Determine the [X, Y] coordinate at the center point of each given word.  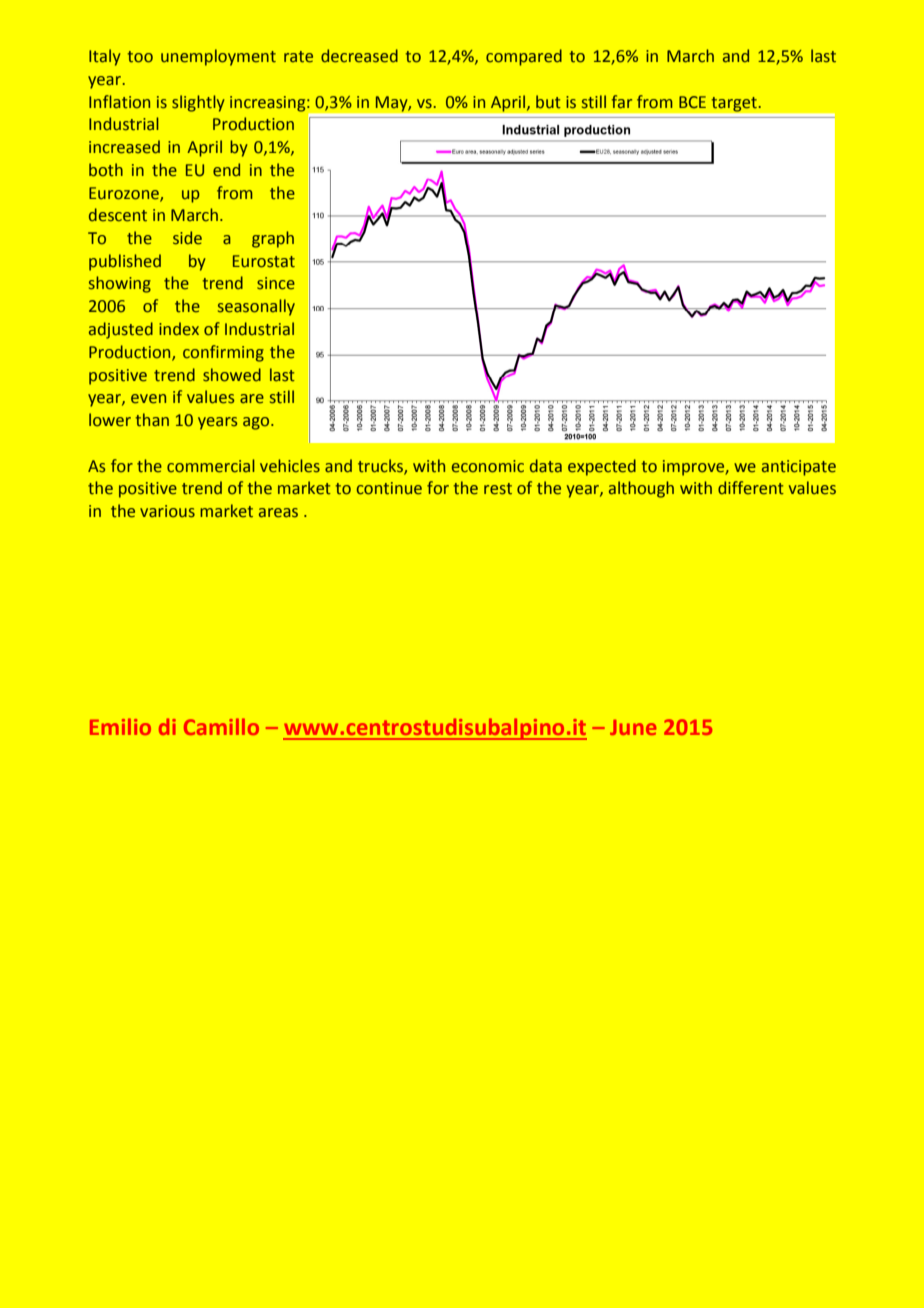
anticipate [799, 468]
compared [524, 57]
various [167, 511]
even [148, 399]
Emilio [120, 726]
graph [273, 239]
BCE [692, 102]
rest [498, 489]
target [735, 104]
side [187, 238]
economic [488, 466]
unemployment [218, 57]
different [751, 488]
